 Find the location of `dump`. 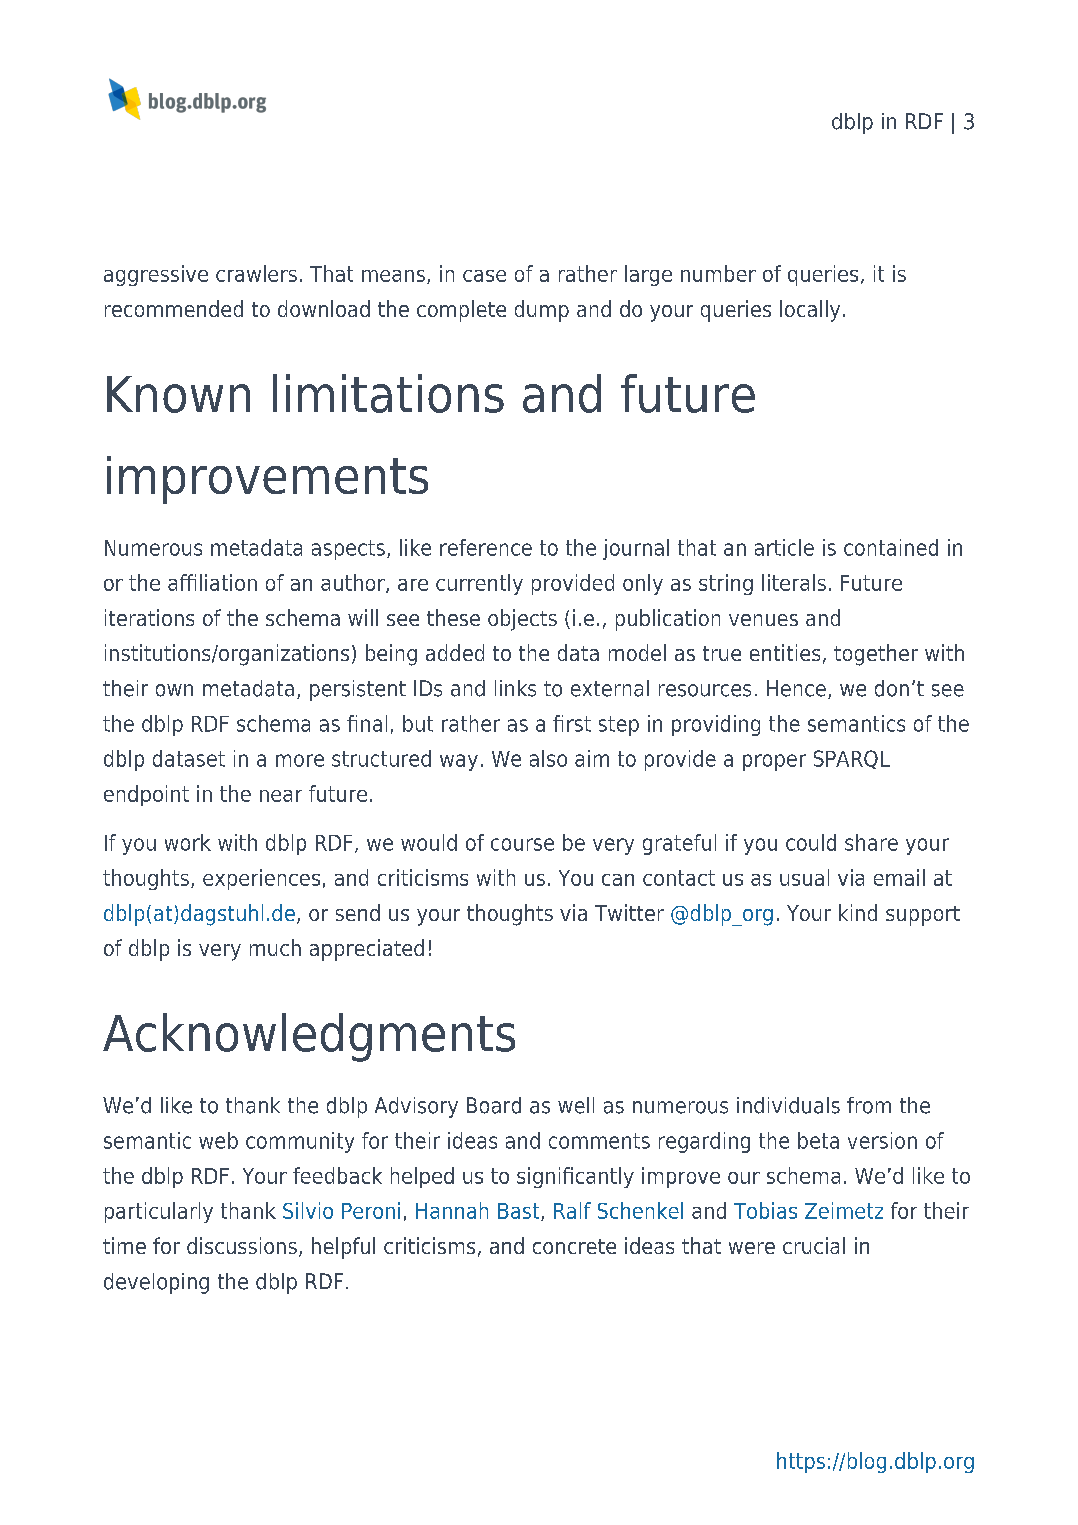

dump is located at coordinates (542, 311).
